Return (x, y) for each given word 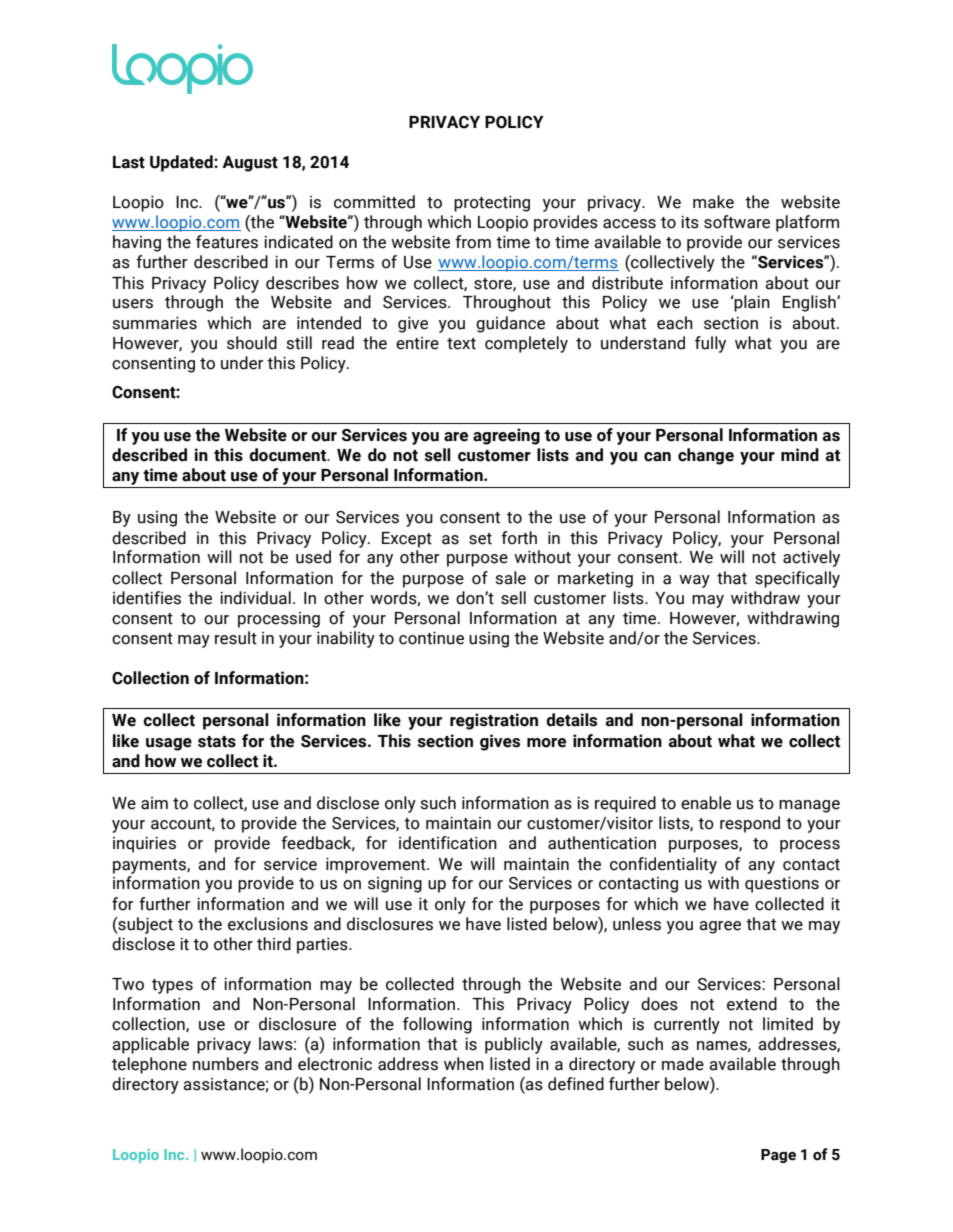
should (252, 343)
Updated (182, 163)
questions (782, 885)
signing (395, 885)
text (461, 344)
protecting (492, 204)
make (713, 202)
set (480, 539)
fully (710, 344)
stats (217, 742)
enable (706, 803)
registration (494, 721)
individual (255, 598)
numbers (226, 1064)
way (694, 581)
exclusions (268, 924)
